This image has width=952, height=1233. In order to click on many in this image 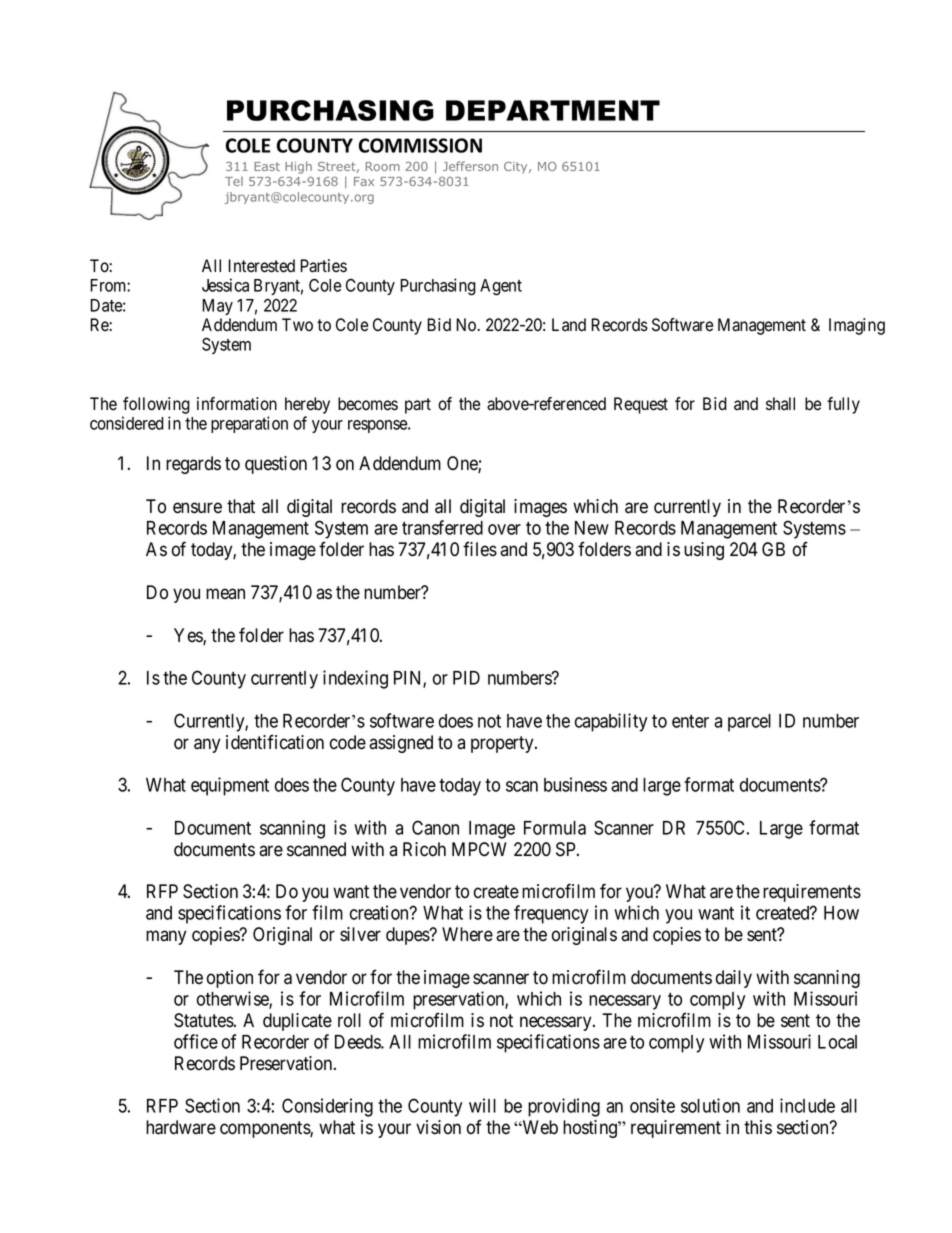, I will do `click(166, 937)`.
